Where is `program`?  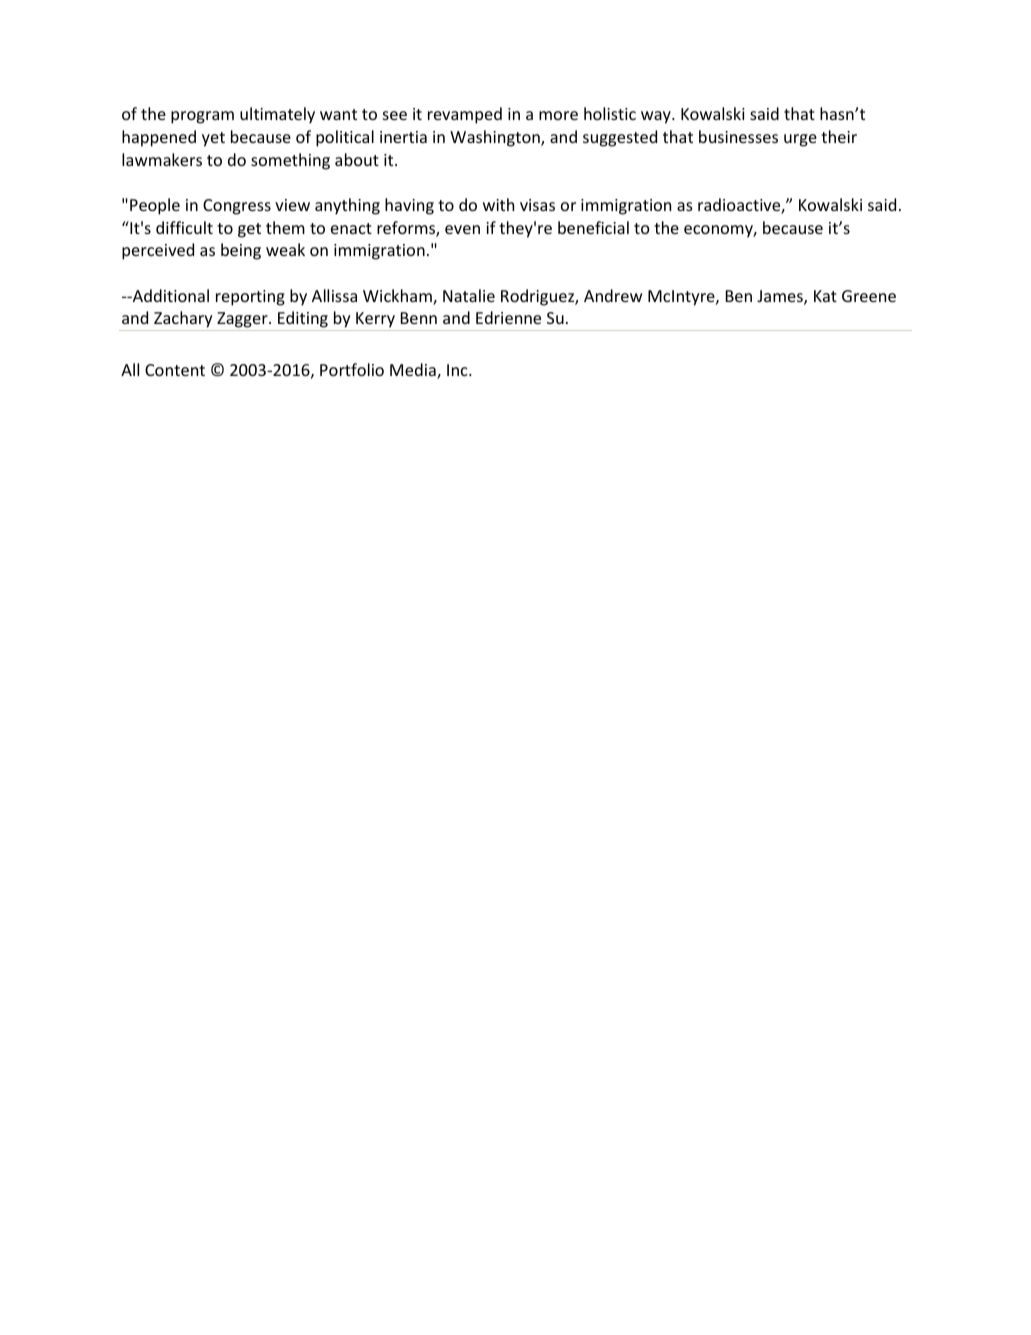 program is located at coordinates (202, 117).
